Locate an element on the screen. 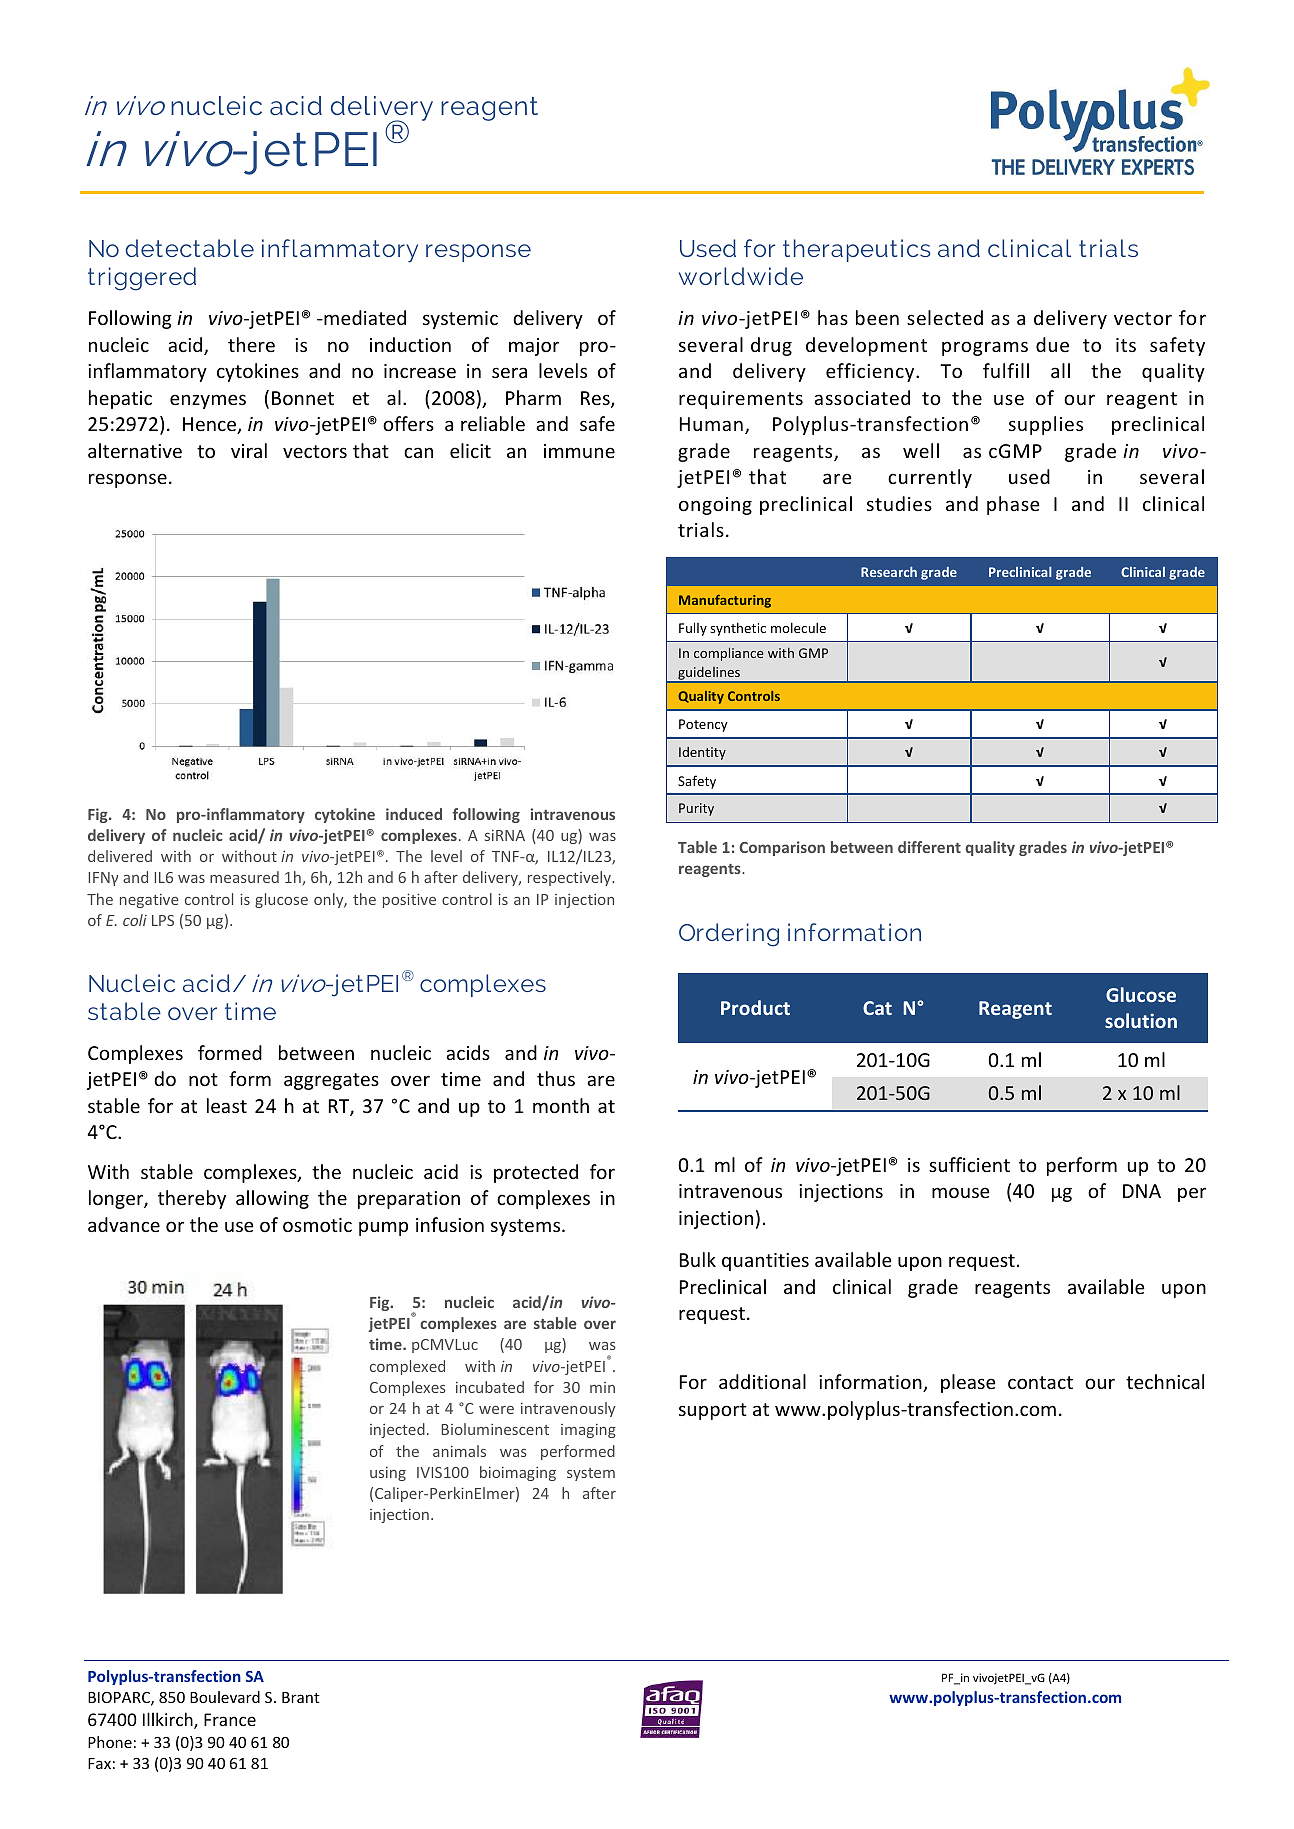 This screenshot has width=1294, height=1829. not is located at coordinates (203, 1079).
